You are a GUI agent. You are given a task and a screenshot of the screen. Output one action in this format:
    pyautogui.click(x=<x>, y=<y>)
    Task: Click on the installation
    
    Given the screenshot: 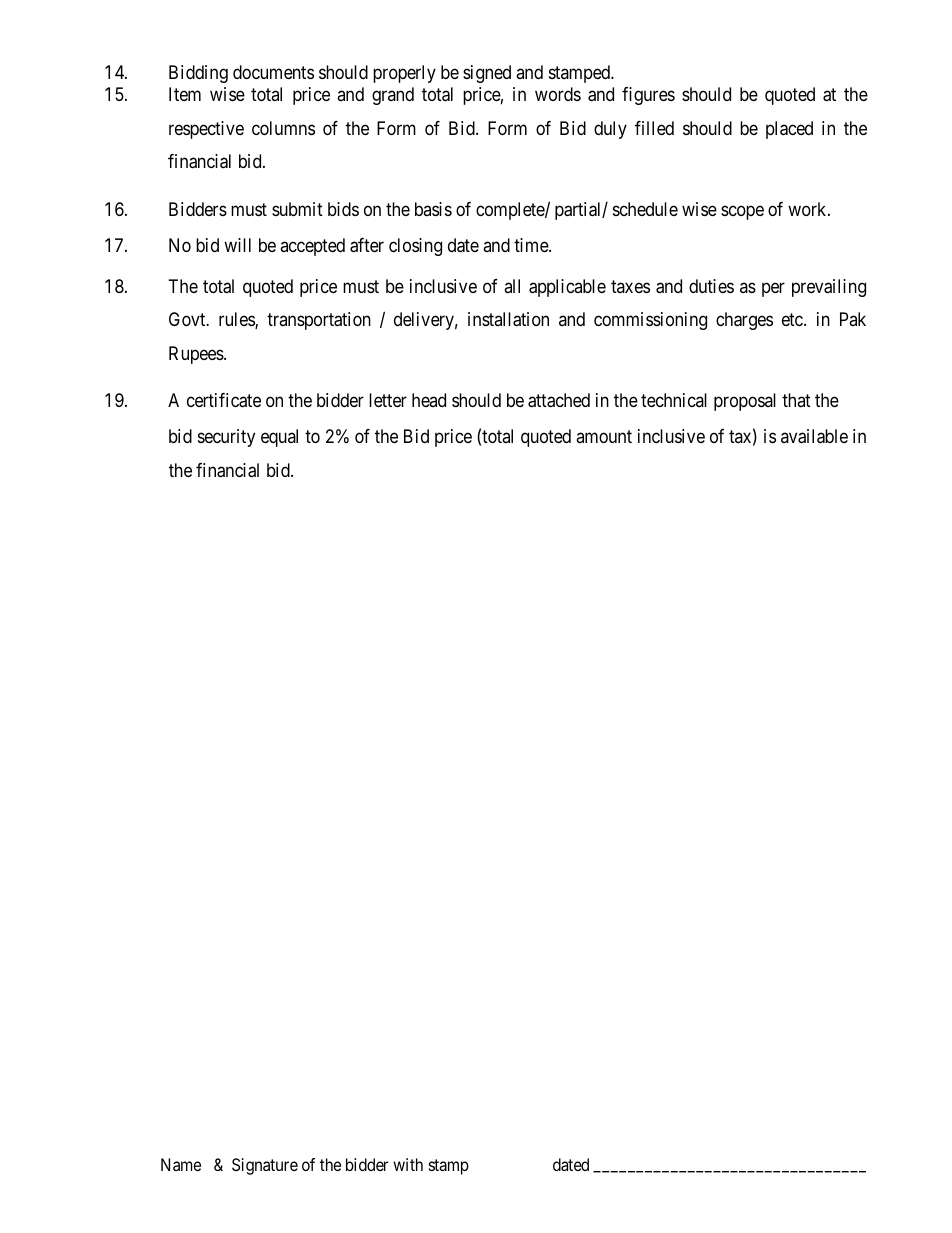 What is the action you would take?
    pyautogui.click(x=508, y=319)
